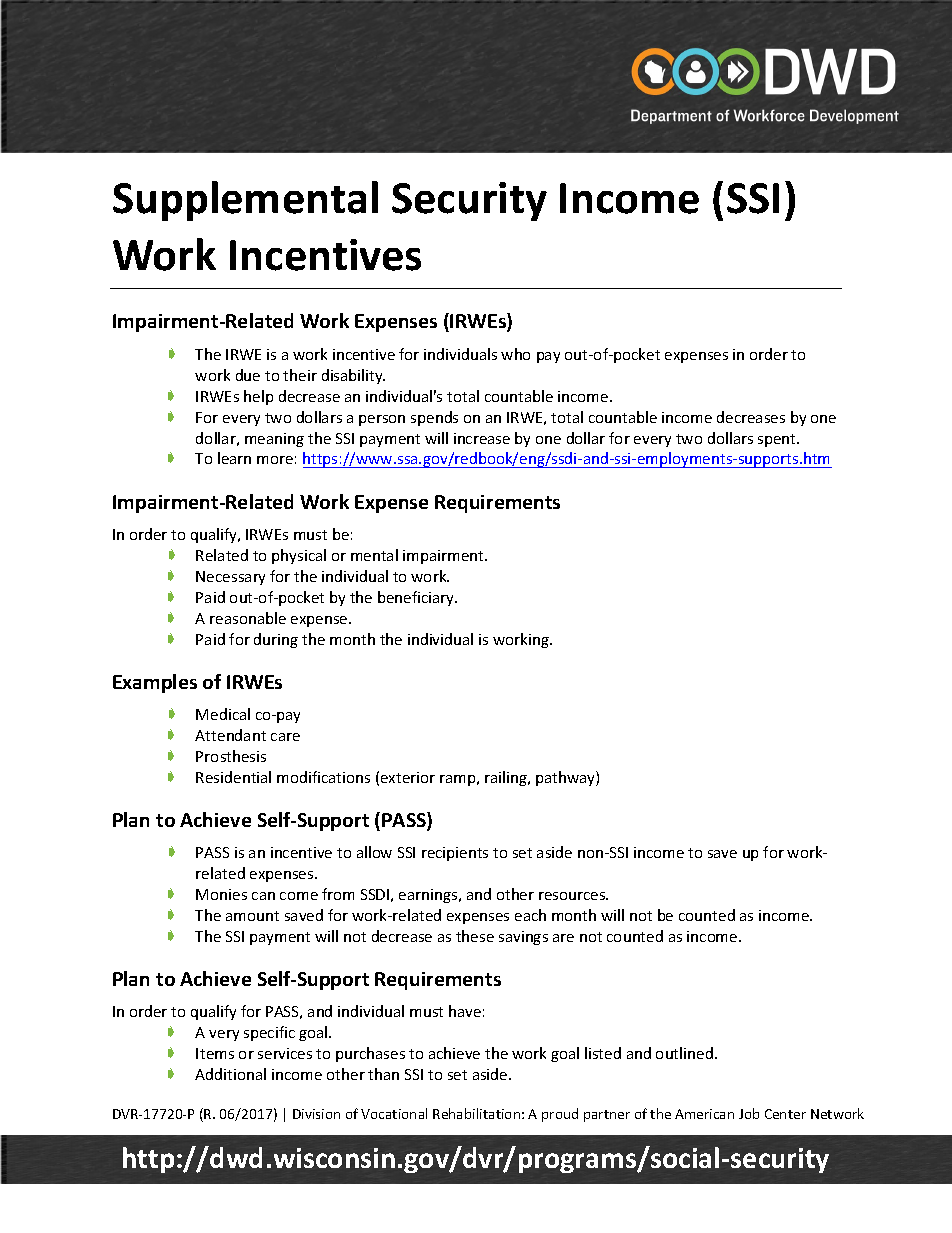 The width and height of the page is (952, 1233). What do you see at coordinates (394, 1113) in the page?
I see `Vocational` at bounding box center [394, 1113].
